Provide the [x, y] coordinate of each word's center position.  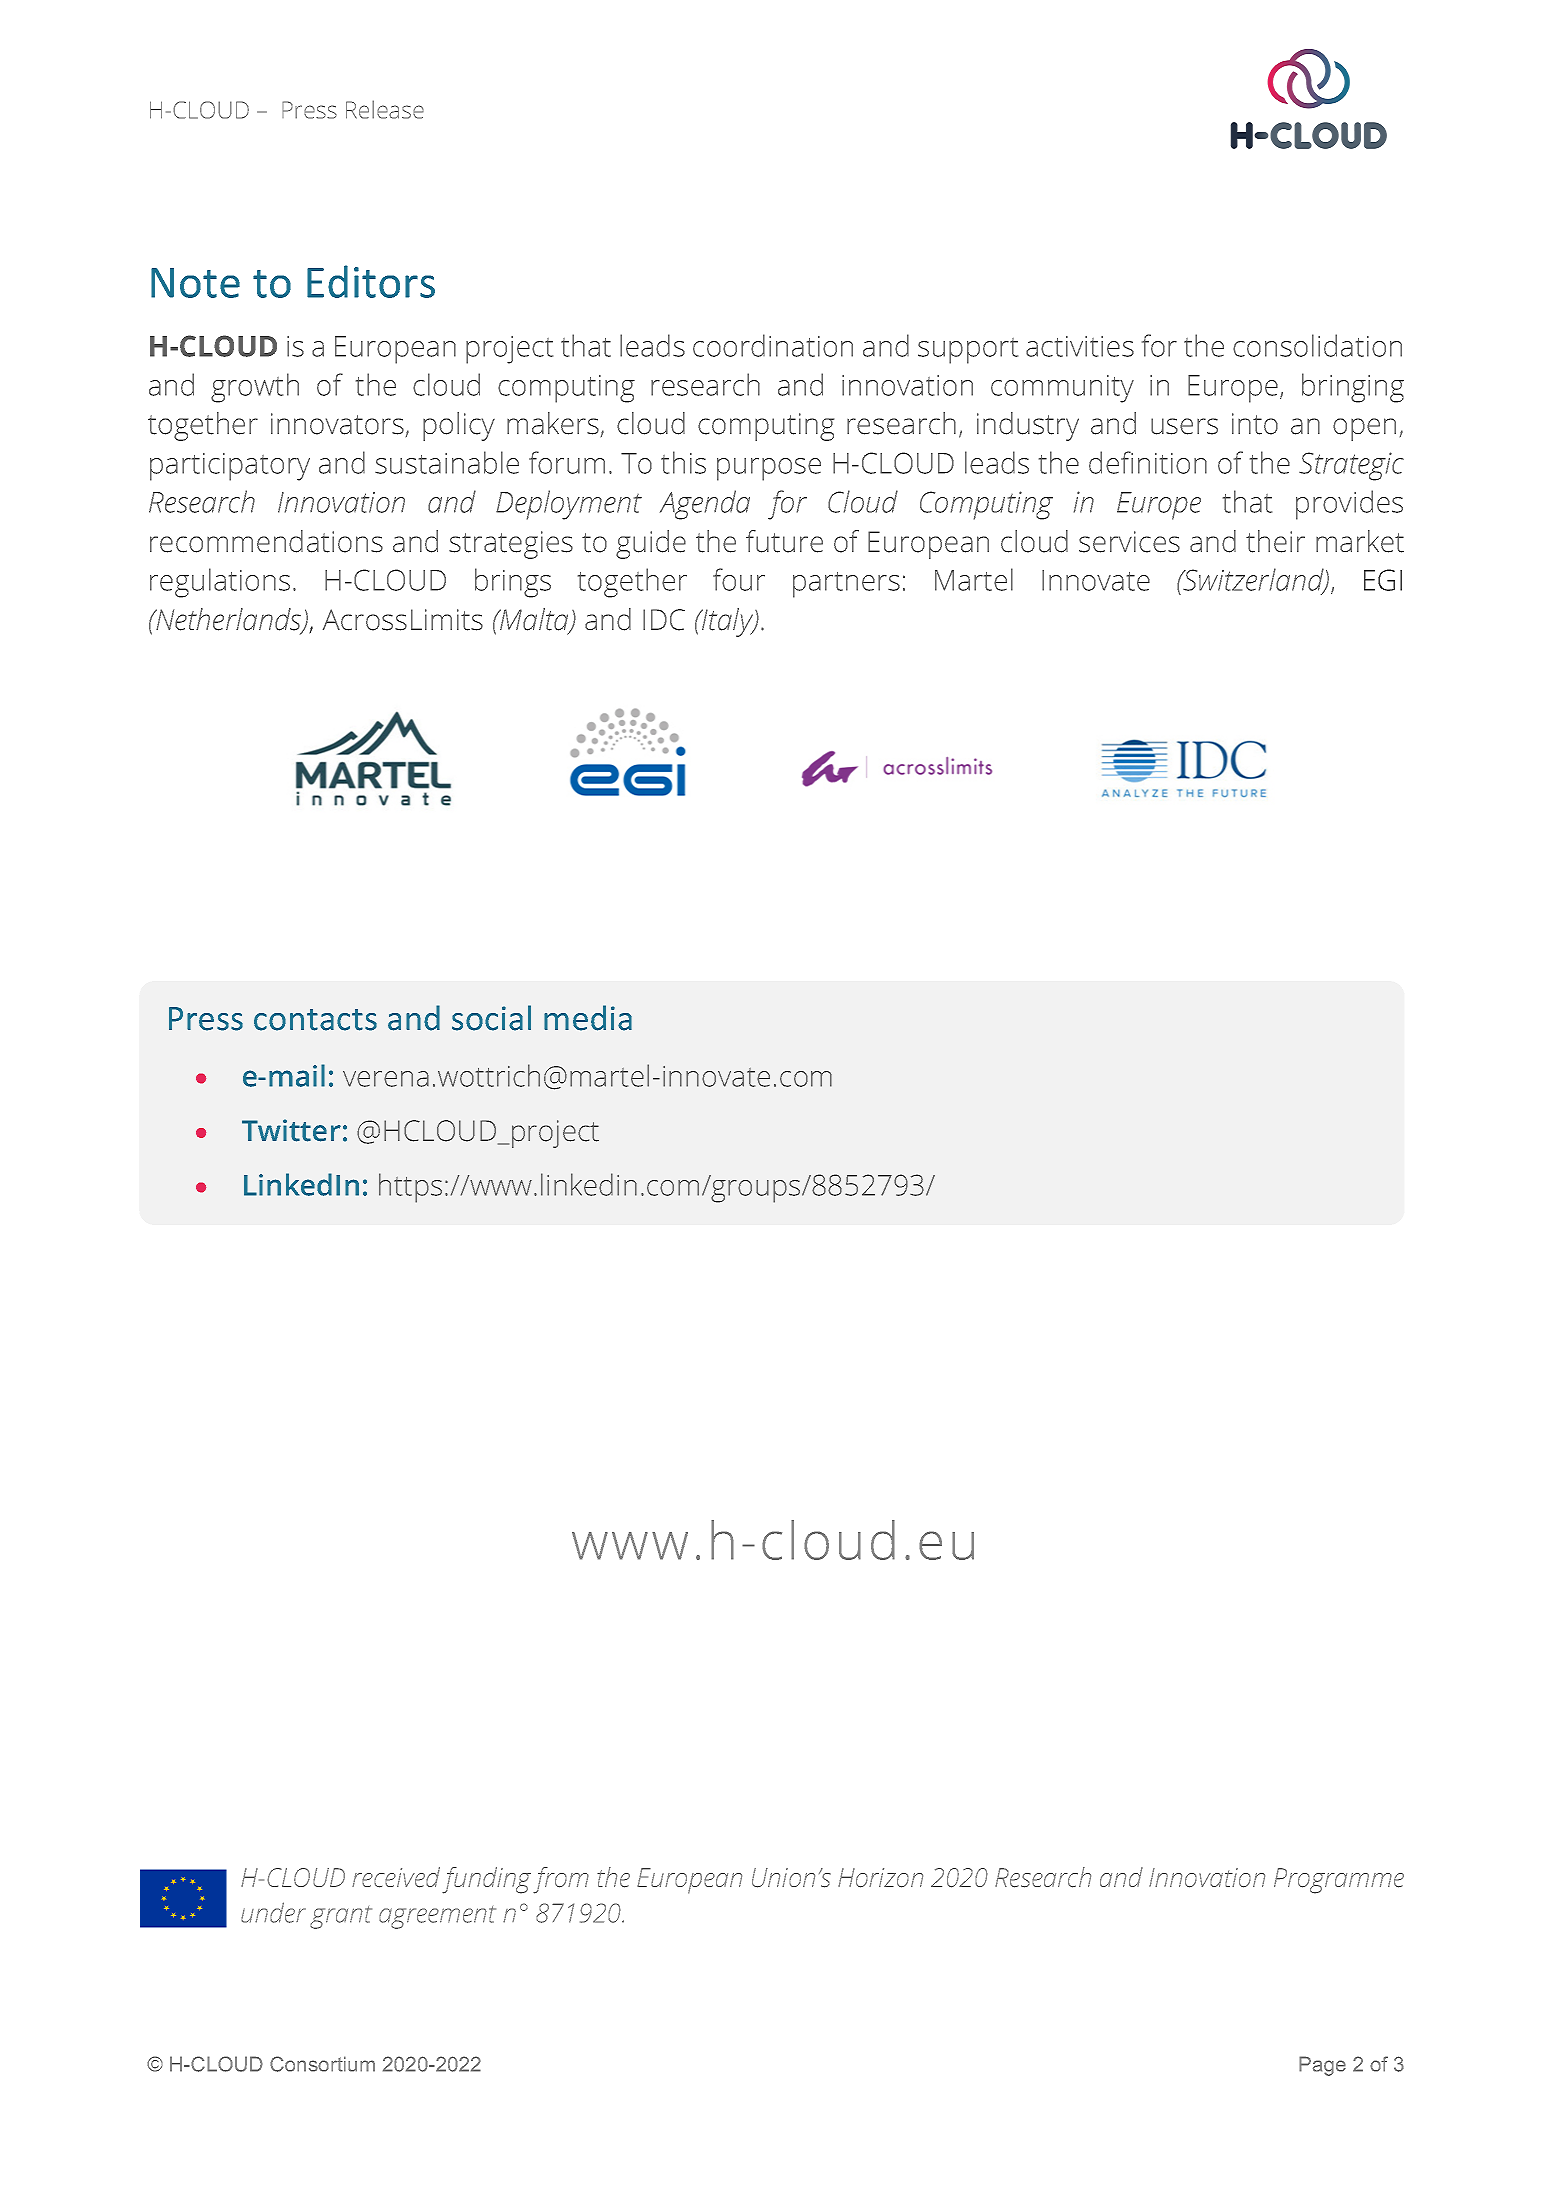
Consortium [322, 2064]
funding [486, 1880]
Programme [1339, 1881]
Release [385, 109]
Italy [728, 622]
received [396, 1877]
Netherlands [229, 620]
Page [1322, 2066]
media [588, 1018]
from [561, 1880]
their [1275, 541]
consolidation [1317, 345]
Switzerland [1254, 581]
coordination [773, 345]
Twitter [291, 1130]
